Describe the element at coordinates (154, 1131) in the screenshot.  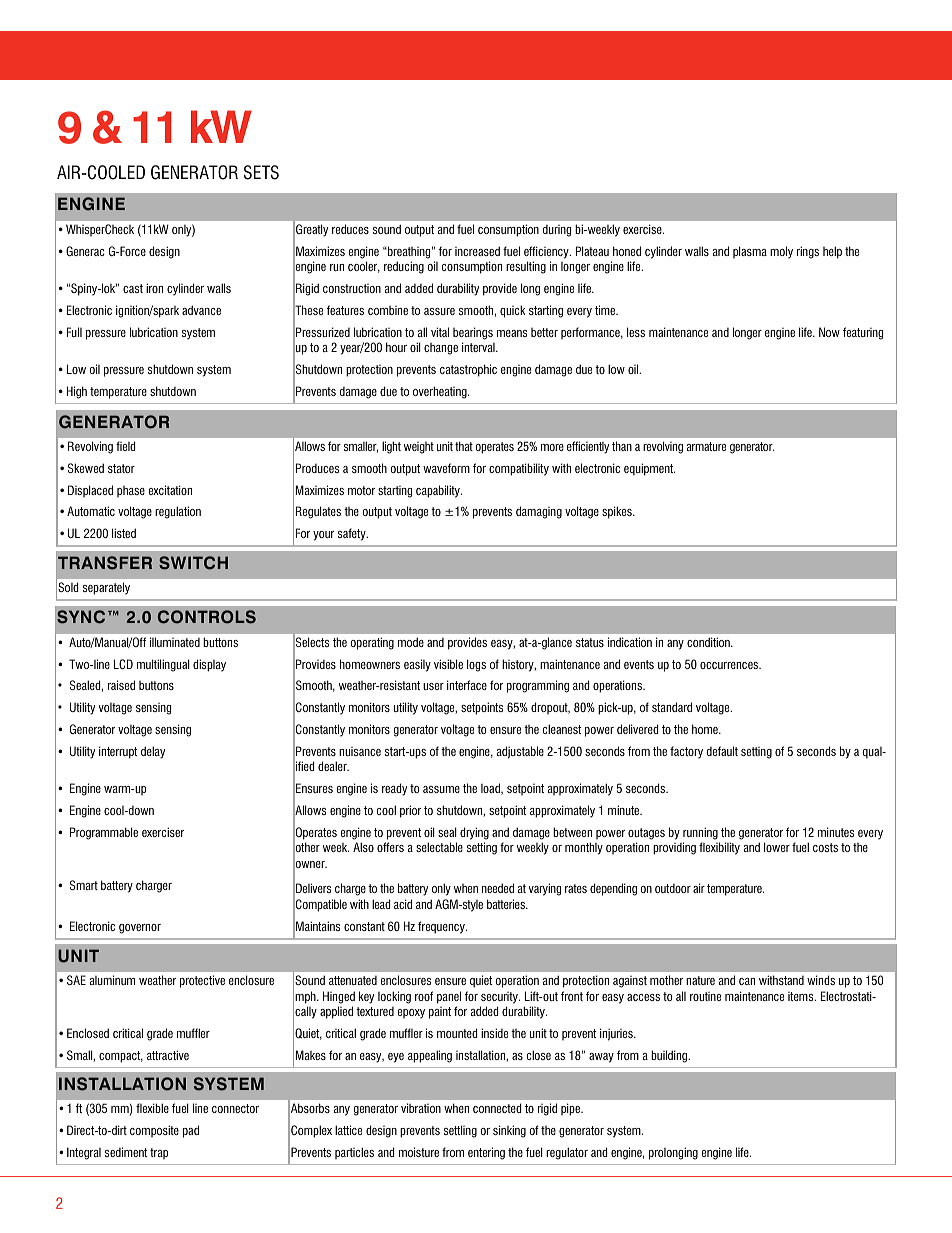
I see `composite` at that location.
